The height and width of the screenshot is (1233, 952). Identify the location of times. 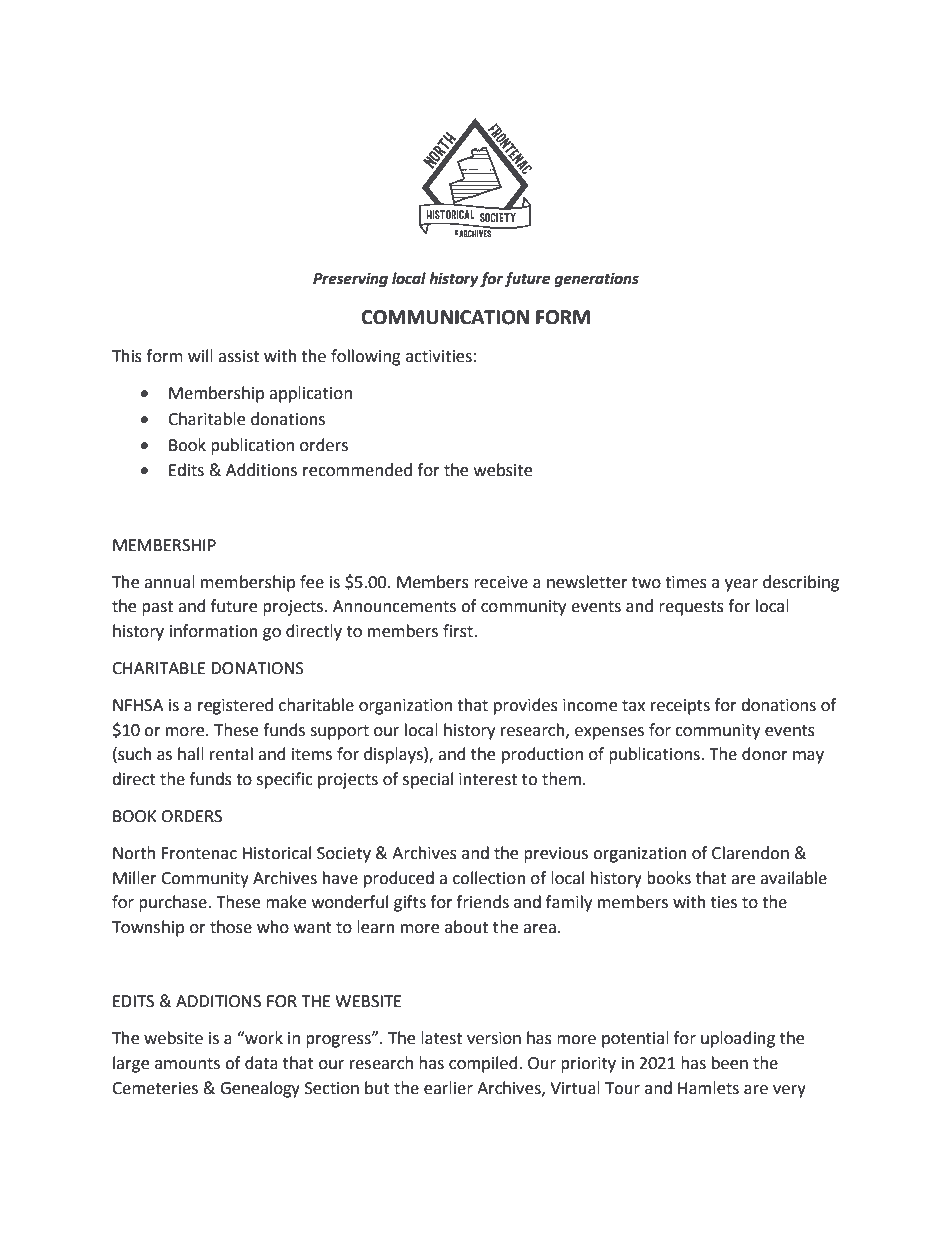
(686, 582).
